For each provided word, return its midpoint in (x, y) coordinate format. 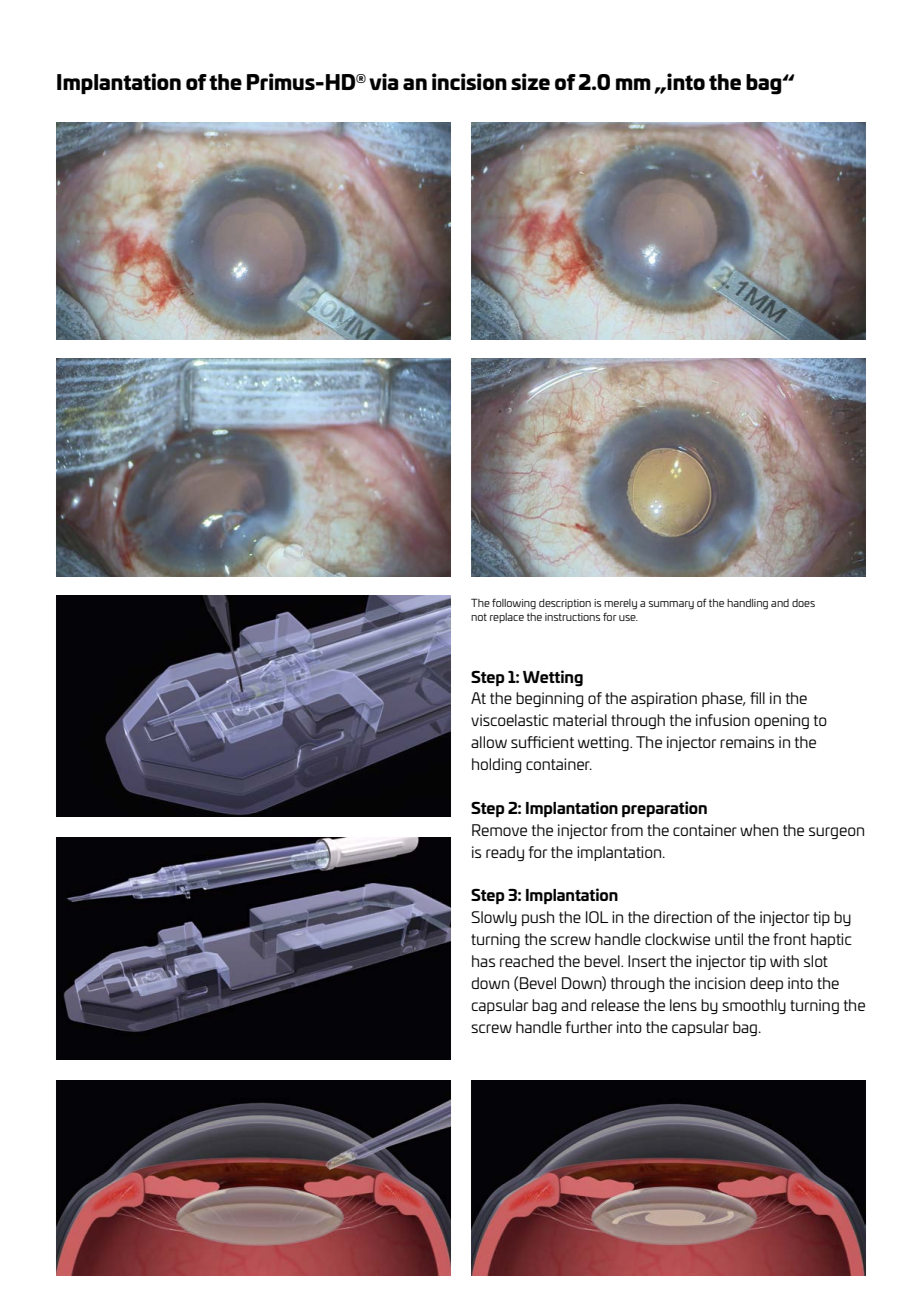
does (803, 603)
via (383, 81)
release (615, 1005)
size (530, 81)
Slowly (494, 918)
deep (766, 984)
